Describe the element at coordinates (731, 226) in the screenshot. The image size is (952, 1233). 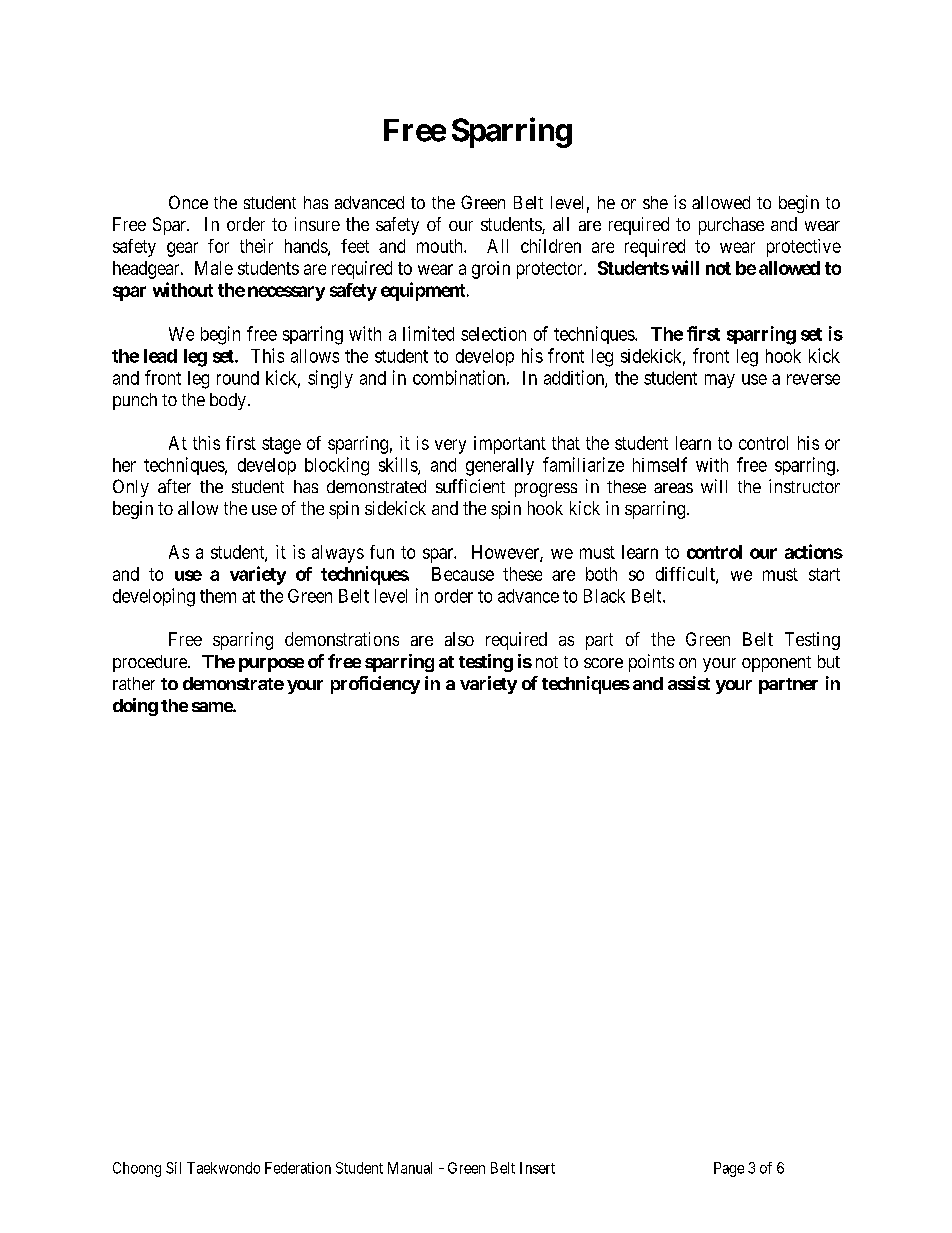
I see `purchase` at that location.
